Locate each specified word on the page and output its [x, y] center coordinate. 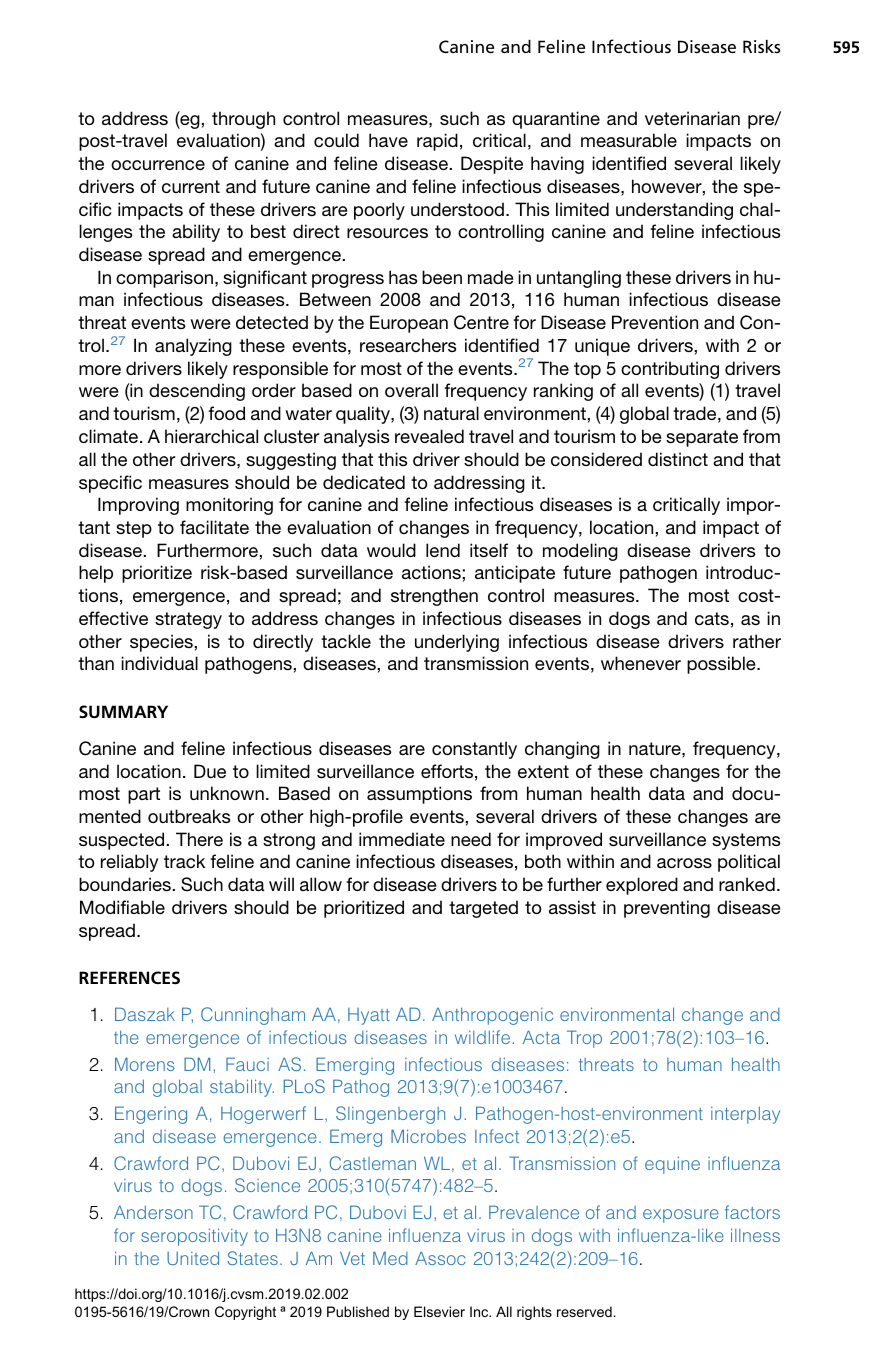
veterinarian [692, 118]
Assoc [440, 1258]
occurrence [158, 165]
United [193, 1258]
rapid [437, 142]
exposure [681, 1216]
